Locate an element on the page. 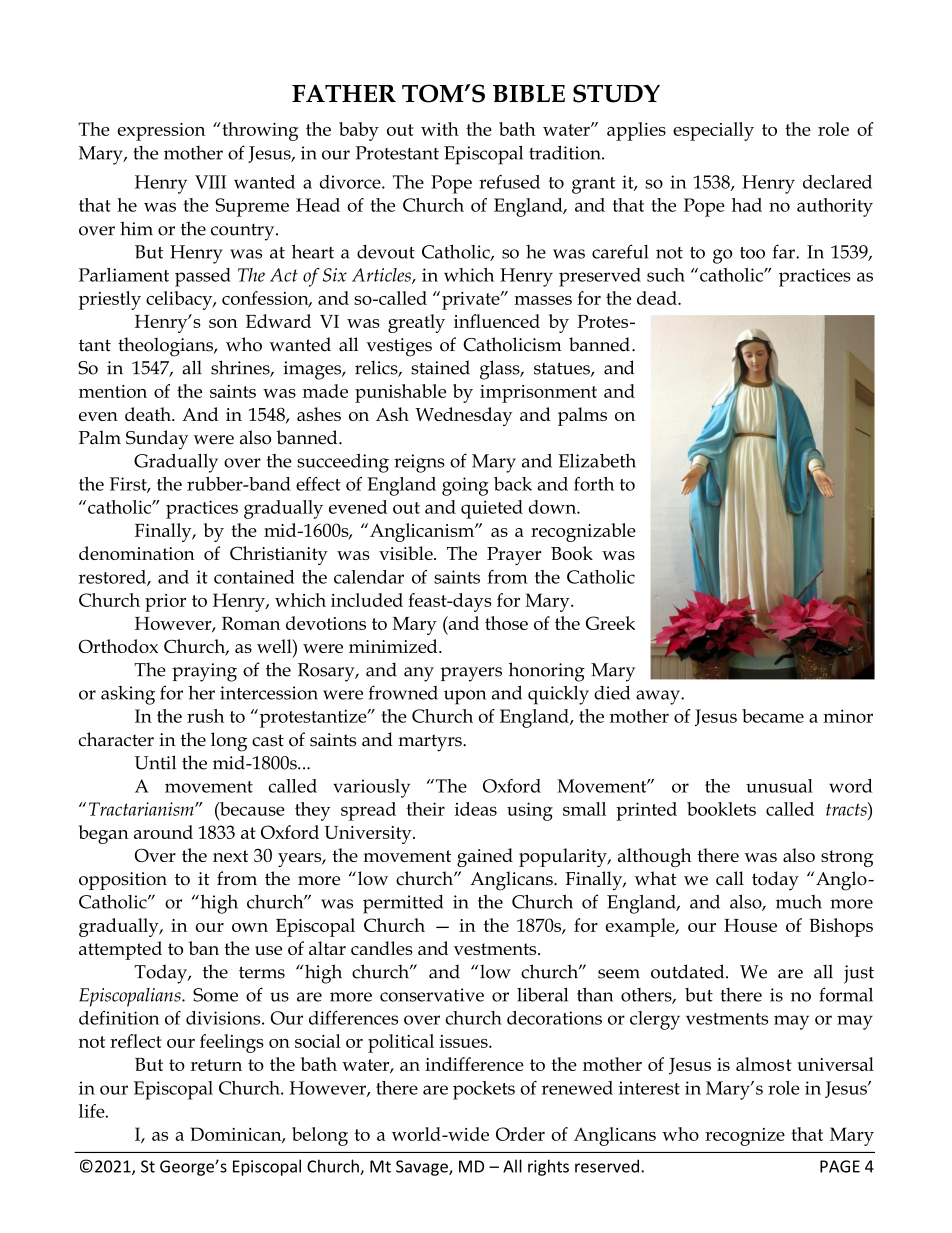 The image size is (952, 1233). Order is located at coordinates (520, 1134).
